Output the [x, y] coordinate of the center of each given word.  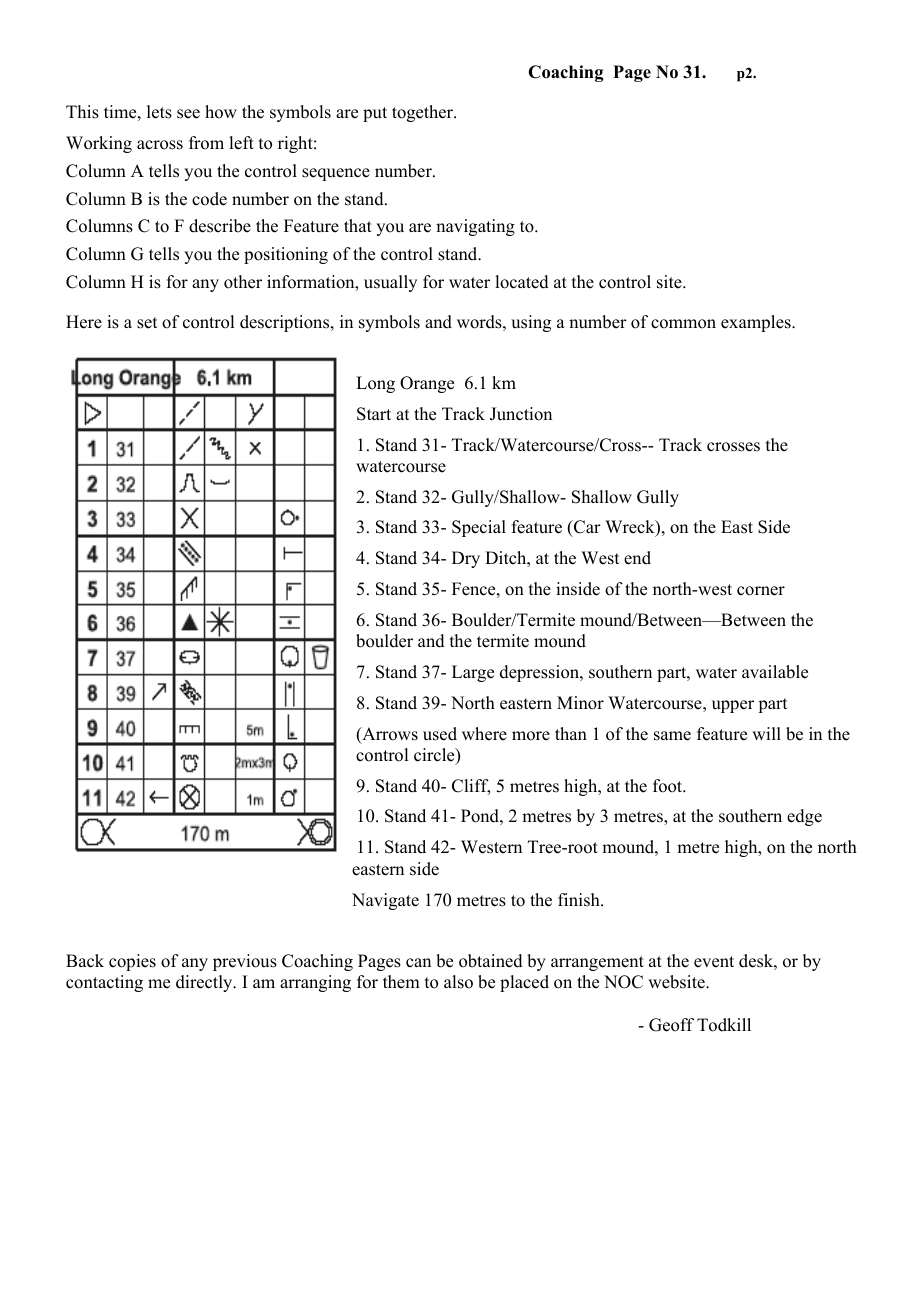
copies [132, 962]
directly [205, 983]
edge [804, 817]
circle [435, 756]
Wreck [631, 528]
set [147, 323]
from [206, 143]
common [683, 324]
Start [374, 414]
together [424, 113]
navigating [475, 227]
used [440, 734]
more [531, 736]
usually [390, 283]
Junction [521, 414]
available [775, 672]
